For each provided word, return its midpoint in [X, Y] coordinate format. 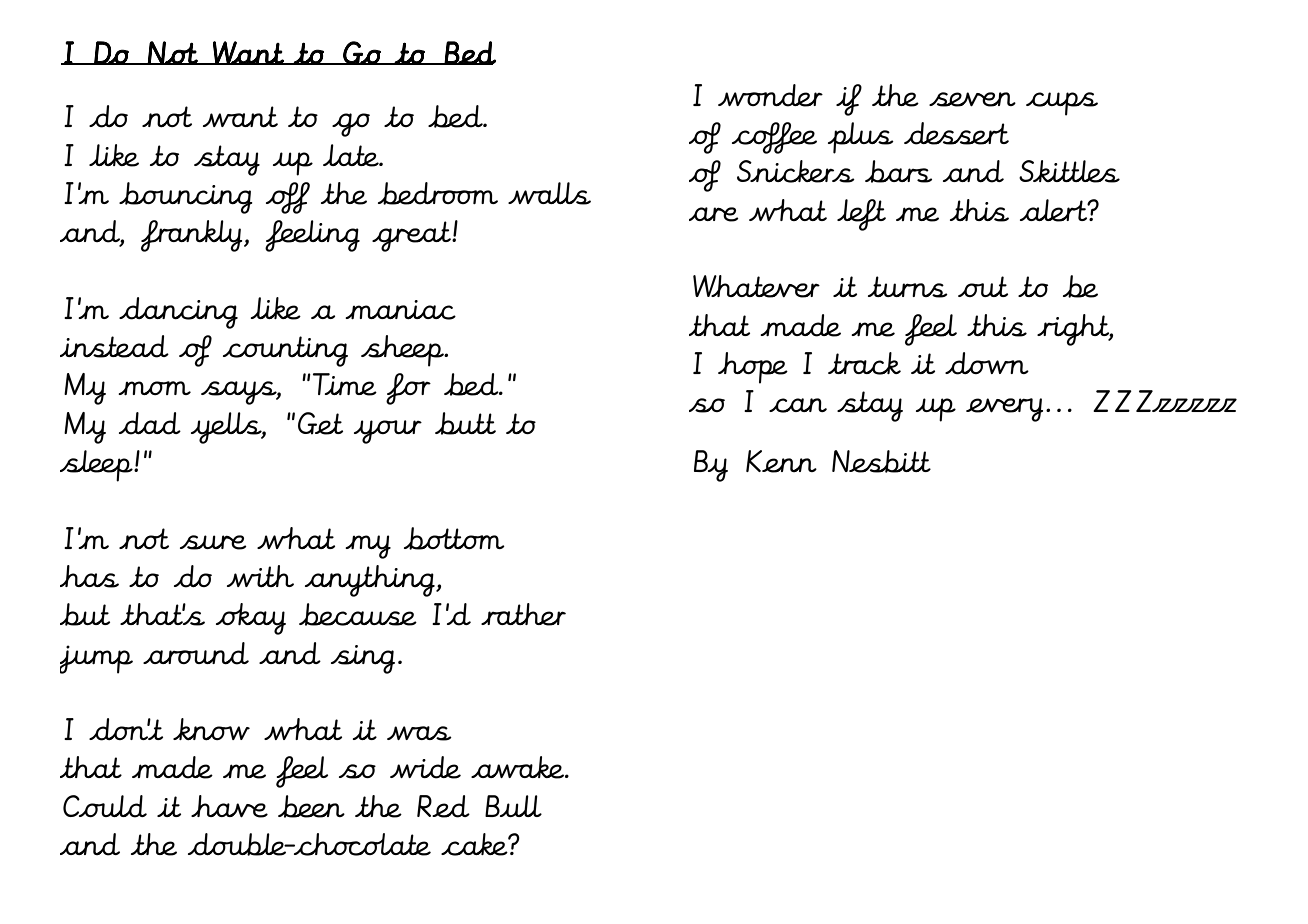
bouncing [186, 198]
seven [972, 99]
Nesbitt [881, 461]
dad [150, 423]
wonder [770, 95]
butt [465, 423]
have [229, 806]
